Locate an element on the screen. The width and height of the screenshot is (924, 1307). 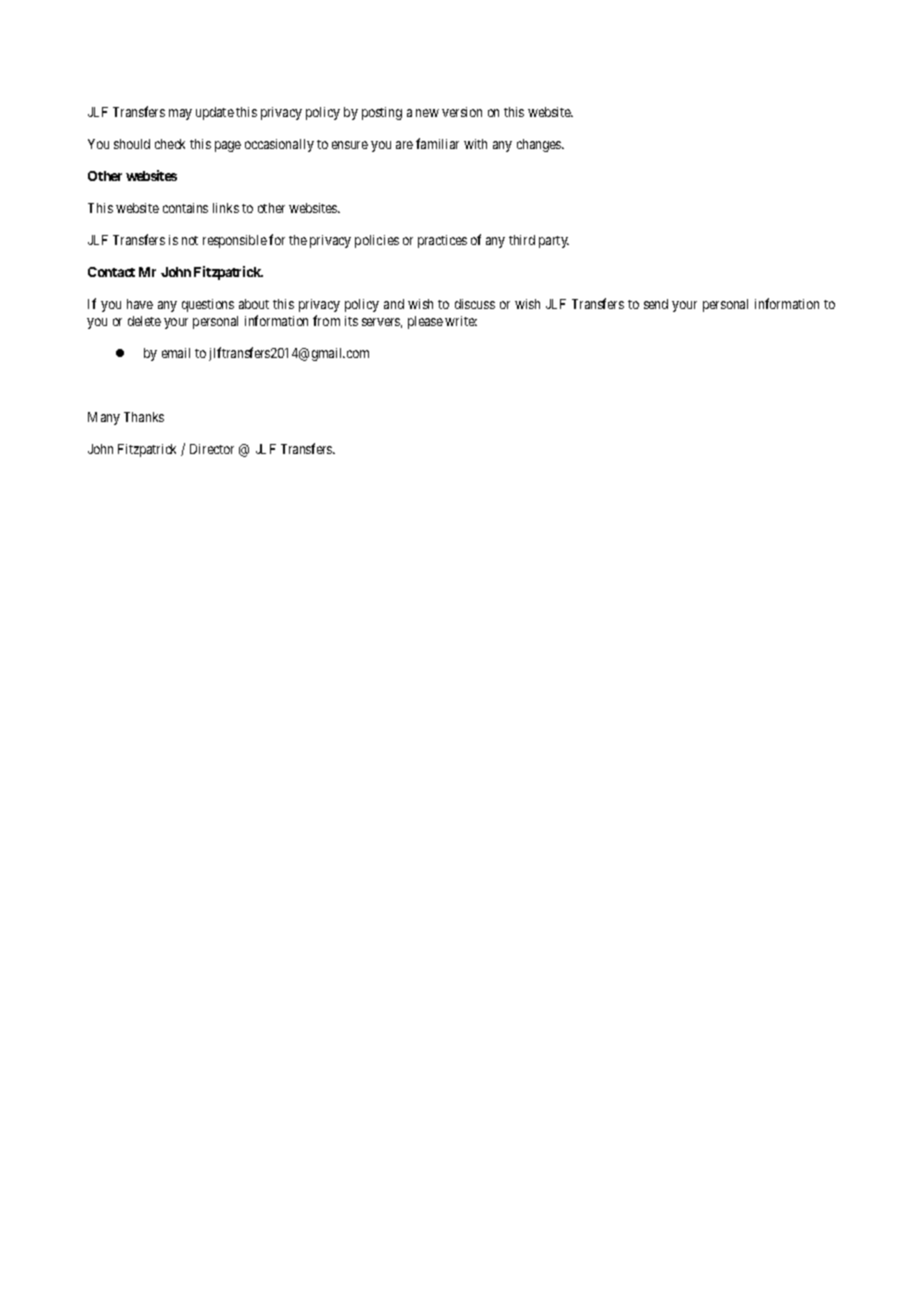
Director is located at coordinates (212, 449).
